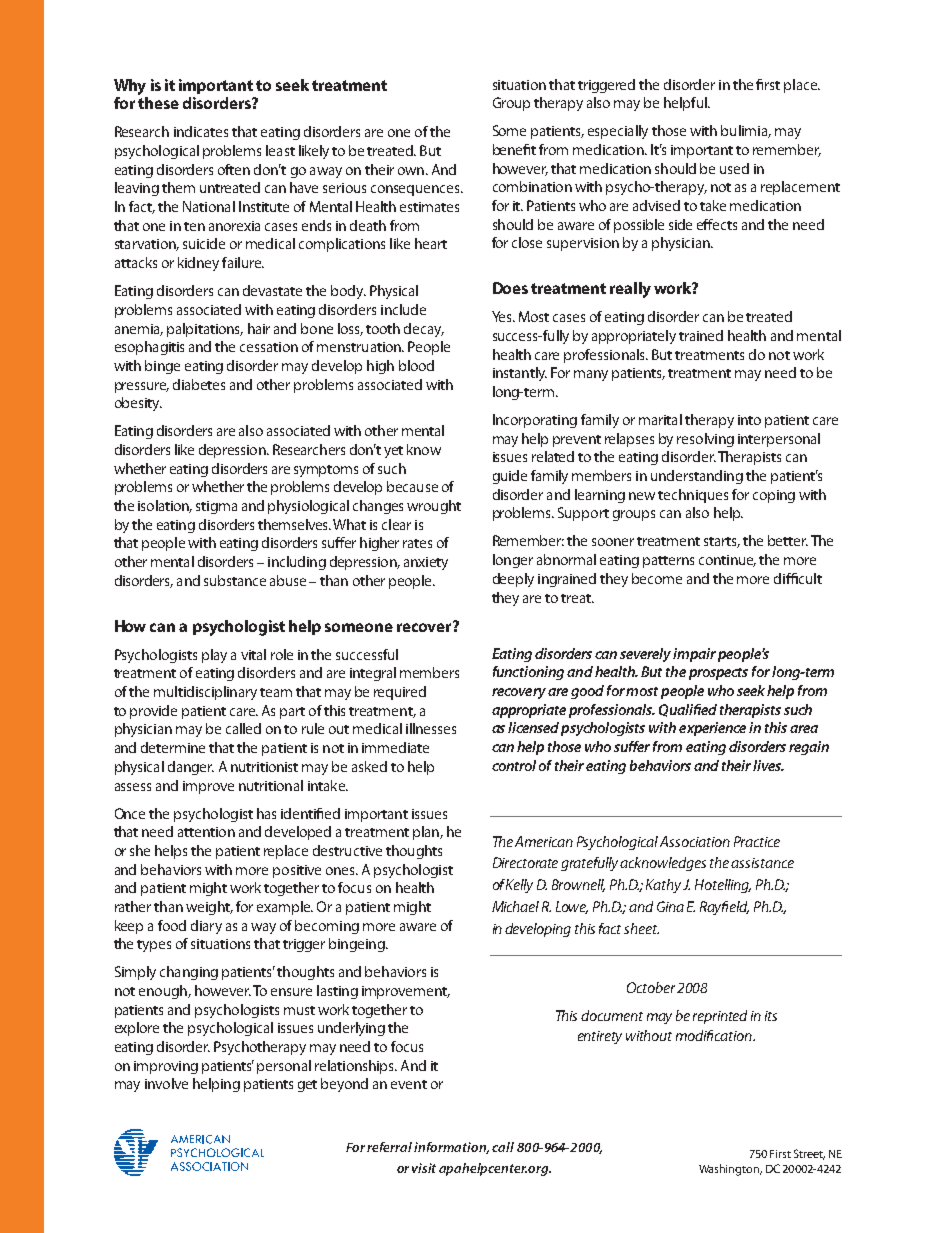  What do you see at coordinates (510, 477) in the page?
I see `guide` at bounding box center [510, 477].
